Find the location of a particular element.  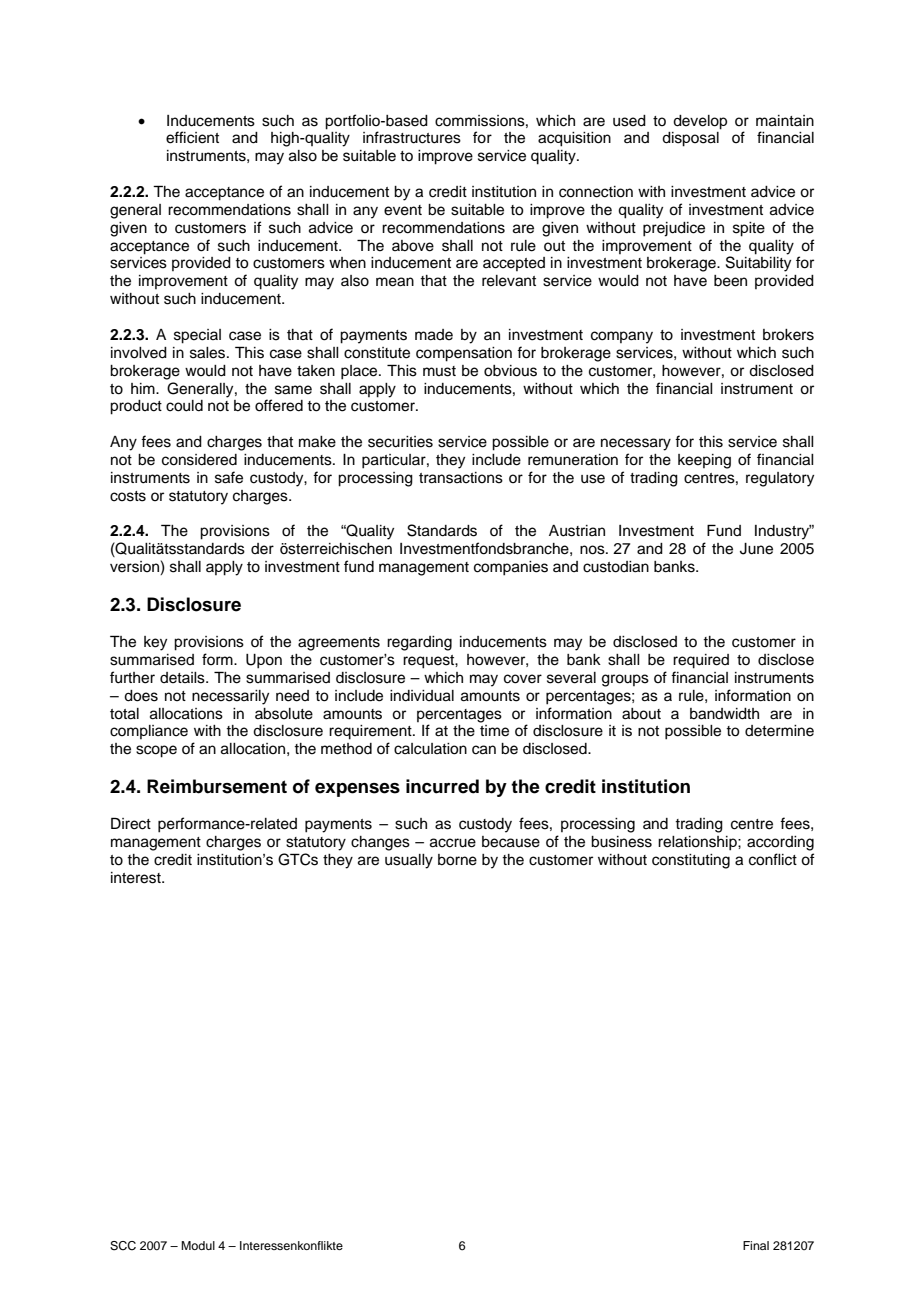

required is located at coordinates (701, 661).
